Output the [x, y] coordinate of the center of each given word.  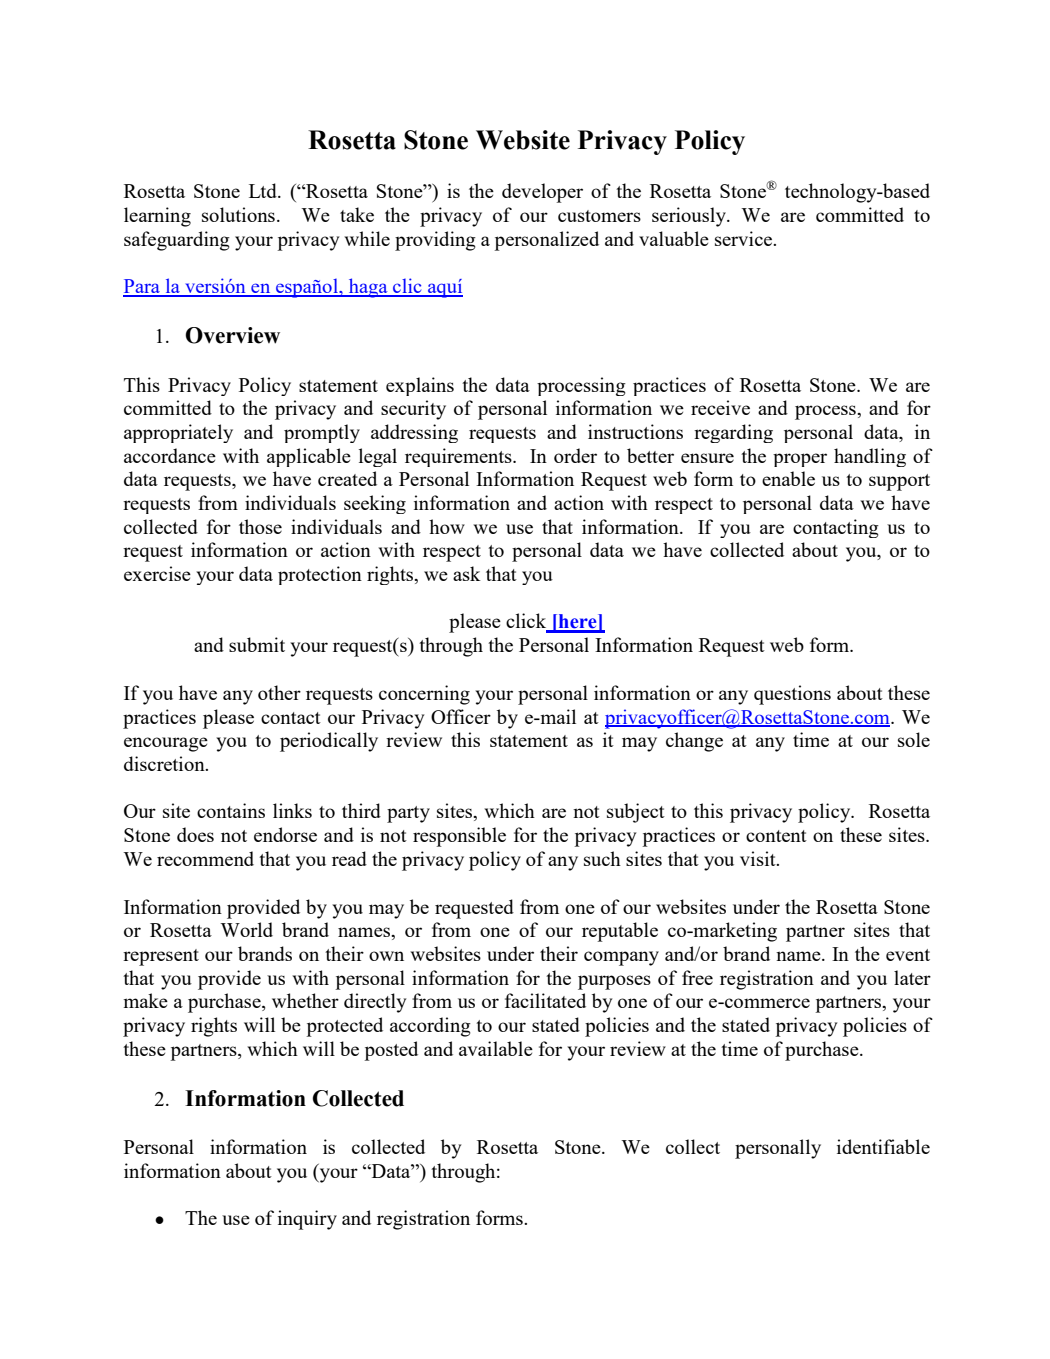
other [279, 692]
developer [542, 193]
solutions [238, 214]
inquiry [307, 1220]
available [496, 1048]
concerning [424, 695]
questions [792, 695]
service [744, 238]
